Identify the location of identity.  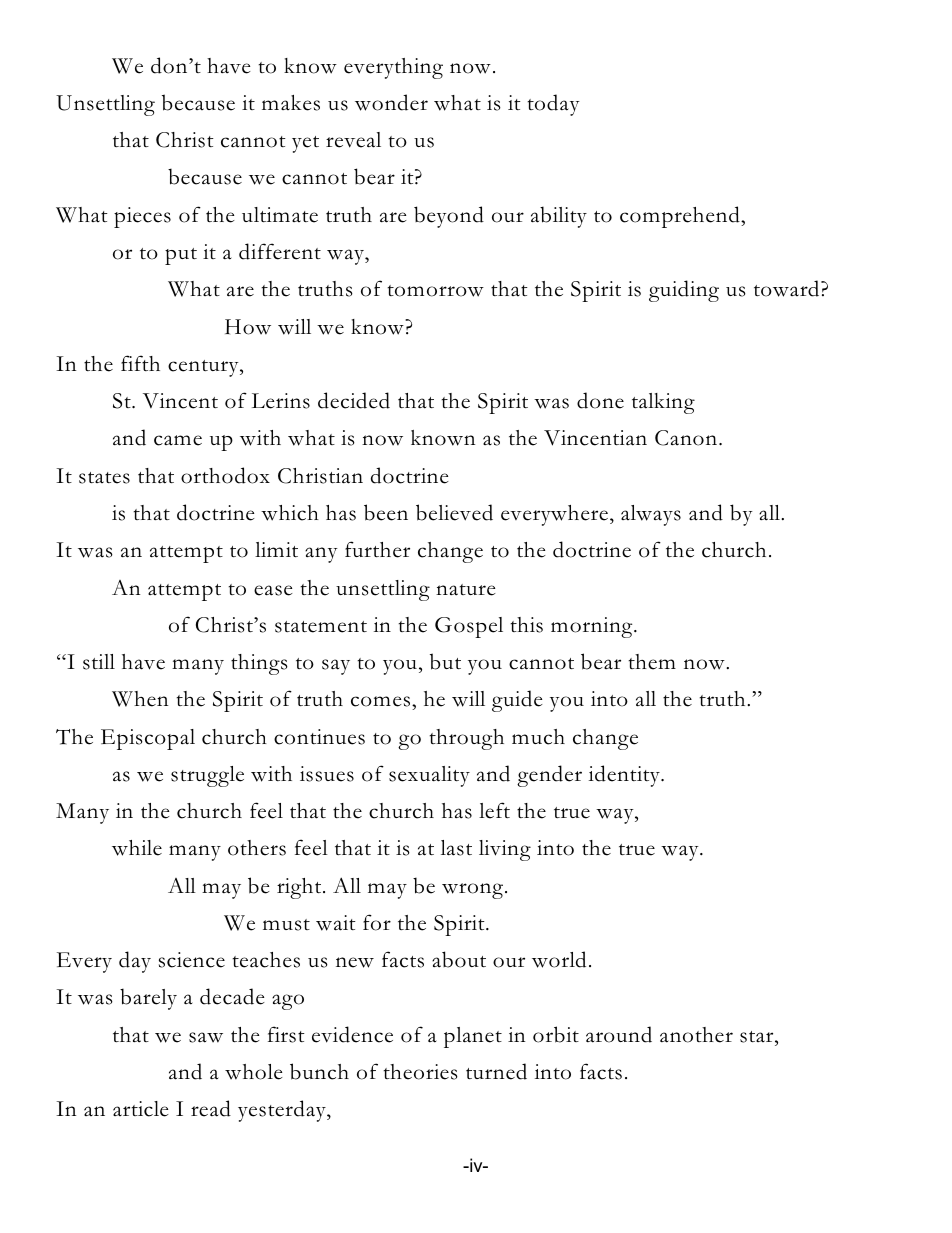
(625, 776).
